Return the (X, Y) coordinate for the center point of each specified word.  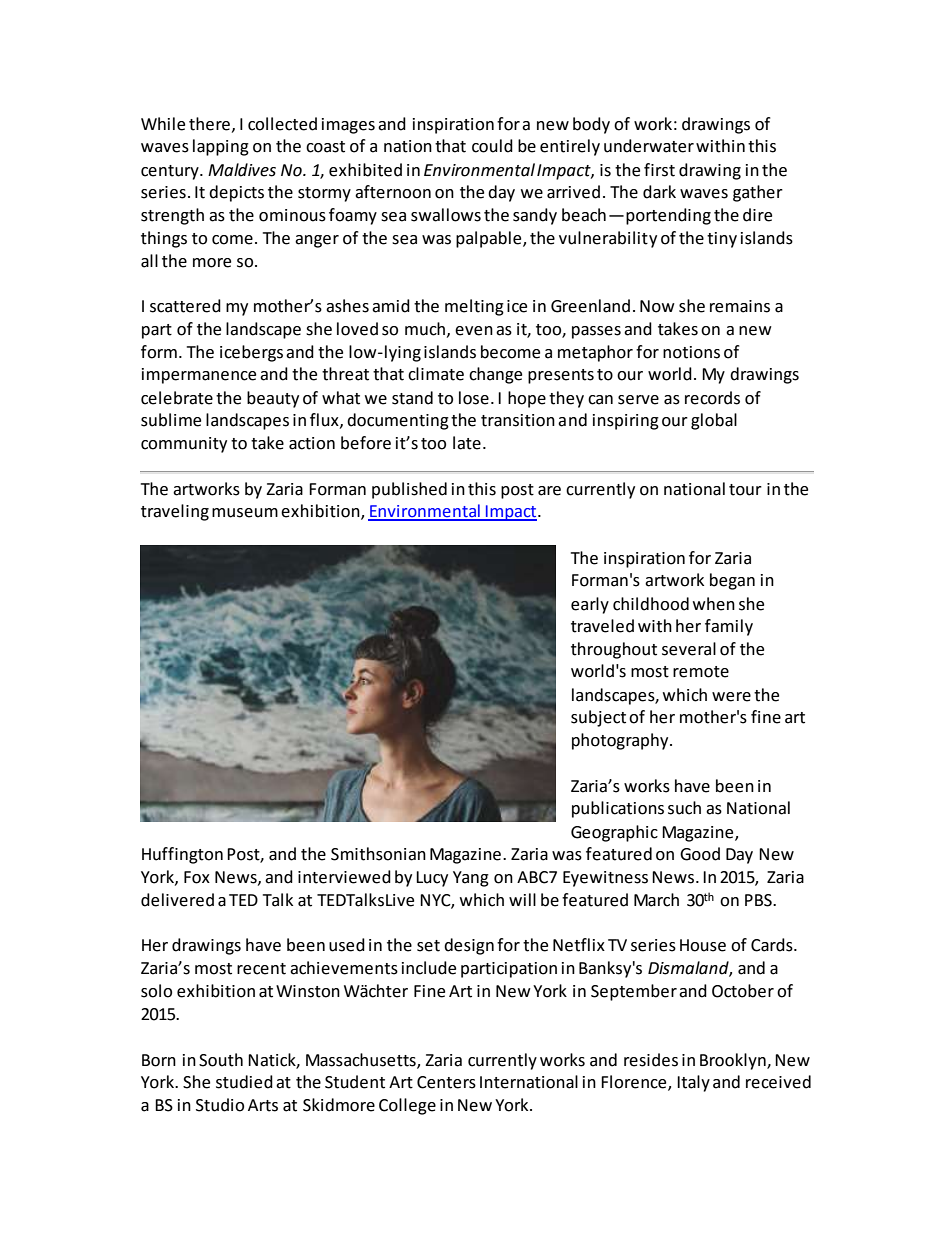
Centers (446, 1082)
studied (244, 1082)
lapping (221, 147)
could (492, 146)
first (659, 170)
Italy (693, 1083)
